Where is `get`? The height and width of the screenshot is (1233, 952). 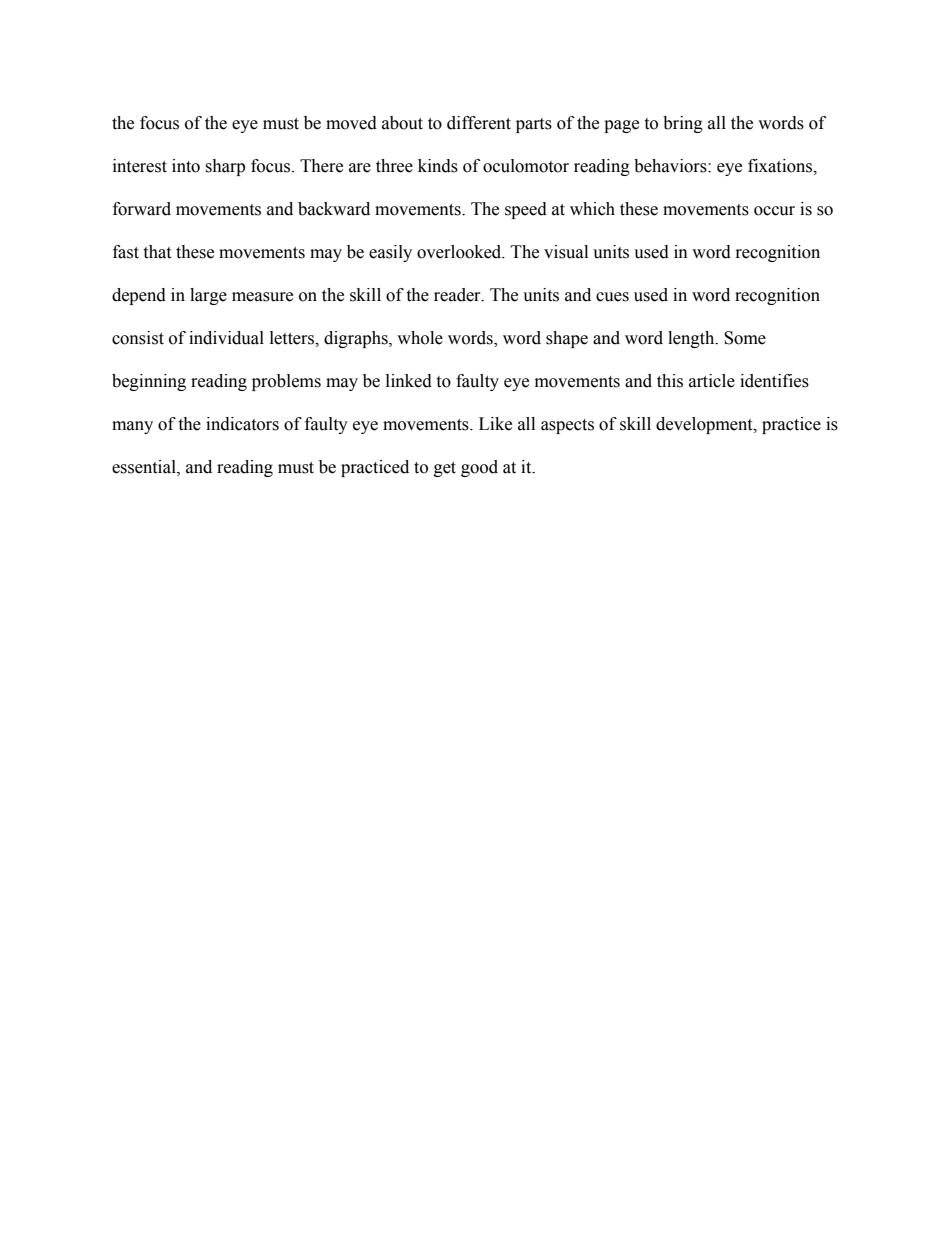 get is located at coordinates (445, 469).
